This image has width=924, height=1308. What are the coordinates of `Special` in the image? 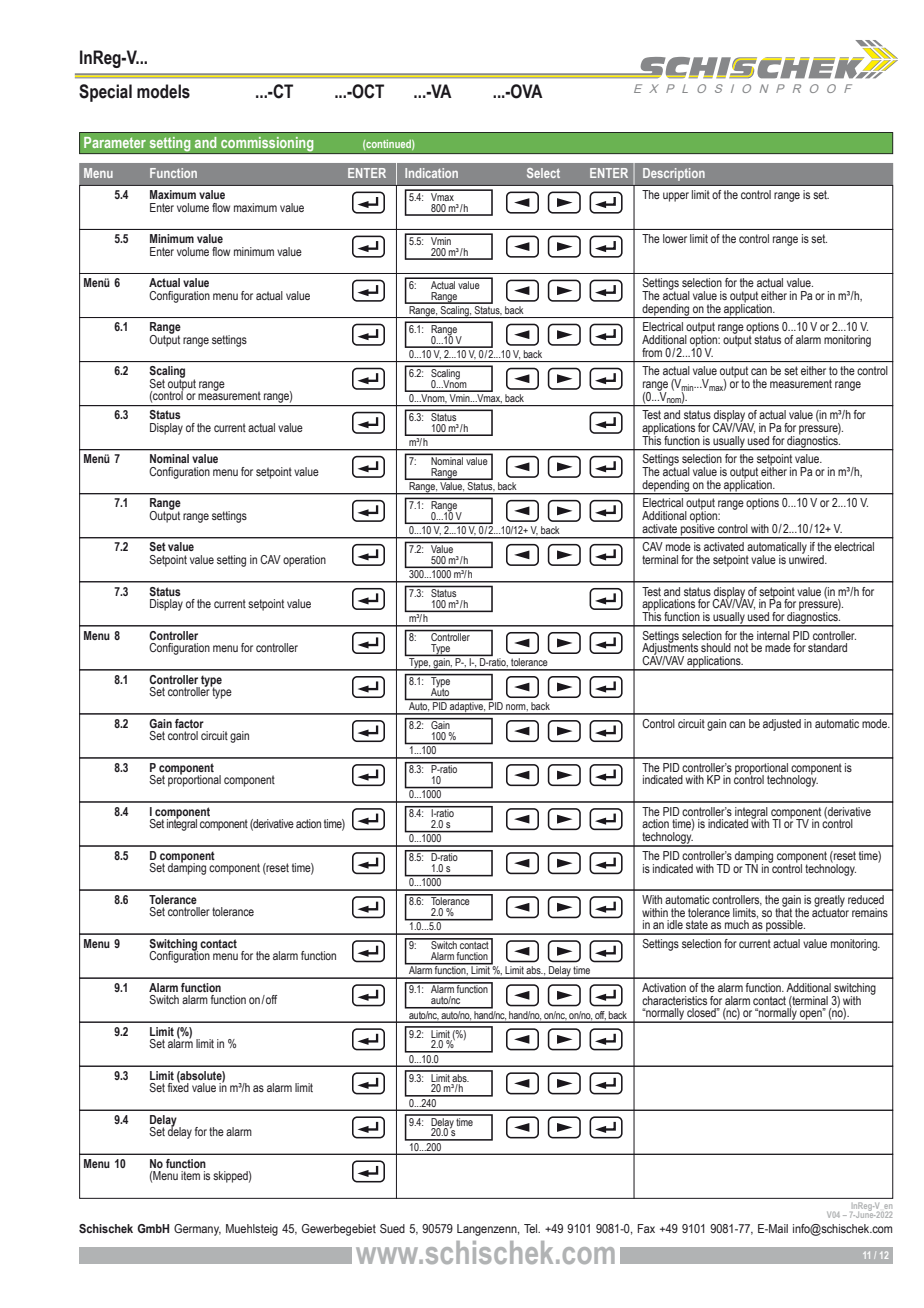 It's located at (105, 93).
